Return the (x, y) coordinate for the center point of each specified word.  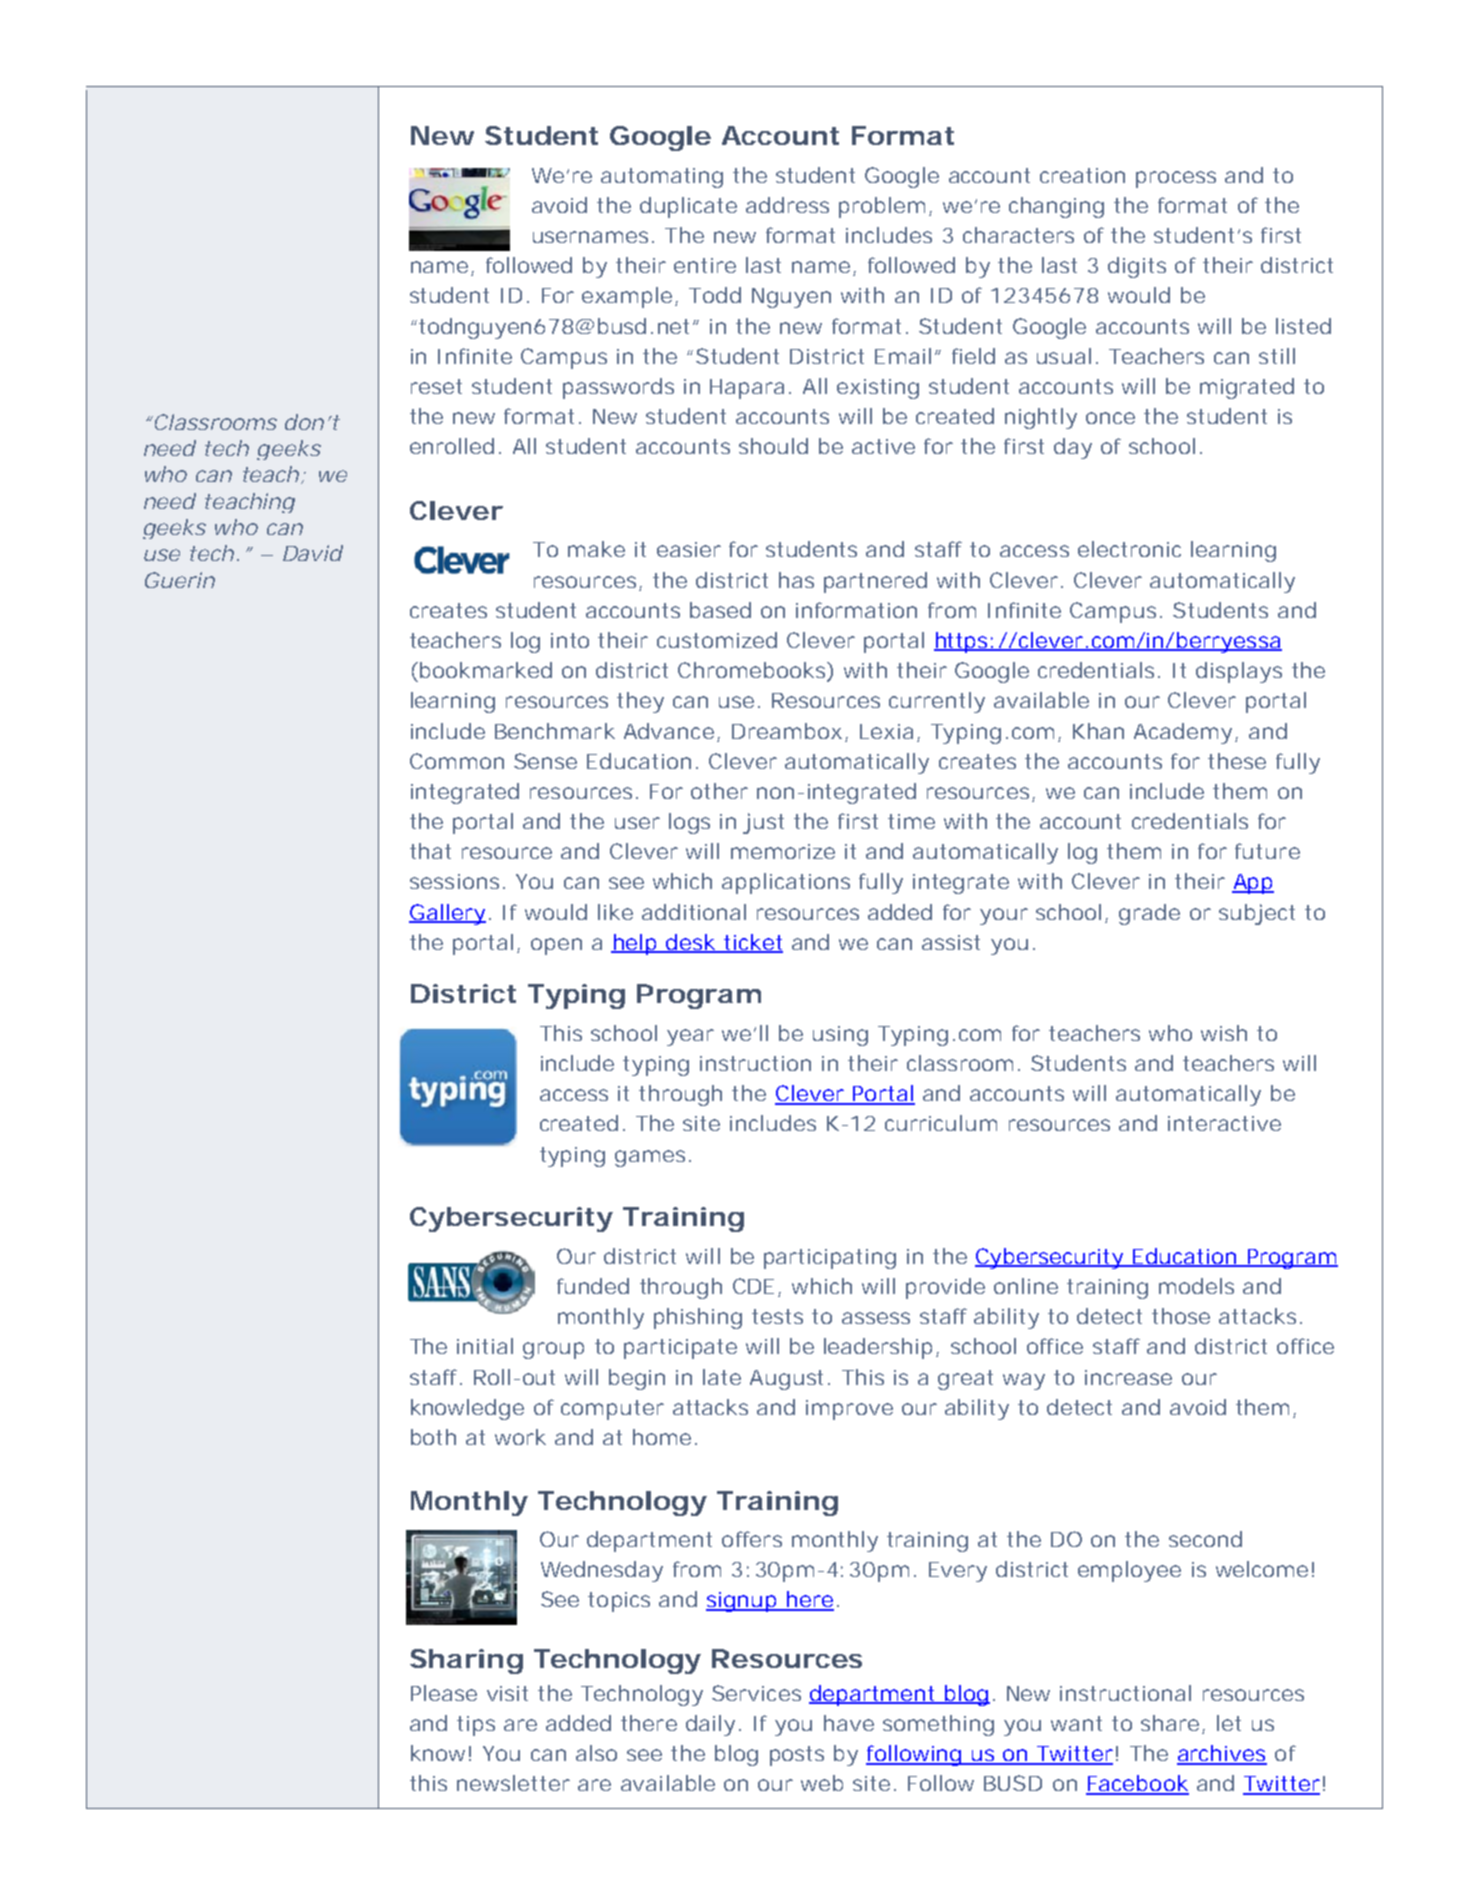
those (1181, 1316)
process (1176, 179)
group (553, 1350)
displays (1239, 672)
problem (882, 207)
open (556, 946)
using (840, 1036)
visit (507, 1693)
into (570, 640)
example (627, 297)
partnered (875, 582)
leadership (878, 1348)
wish (1224, 1033)
